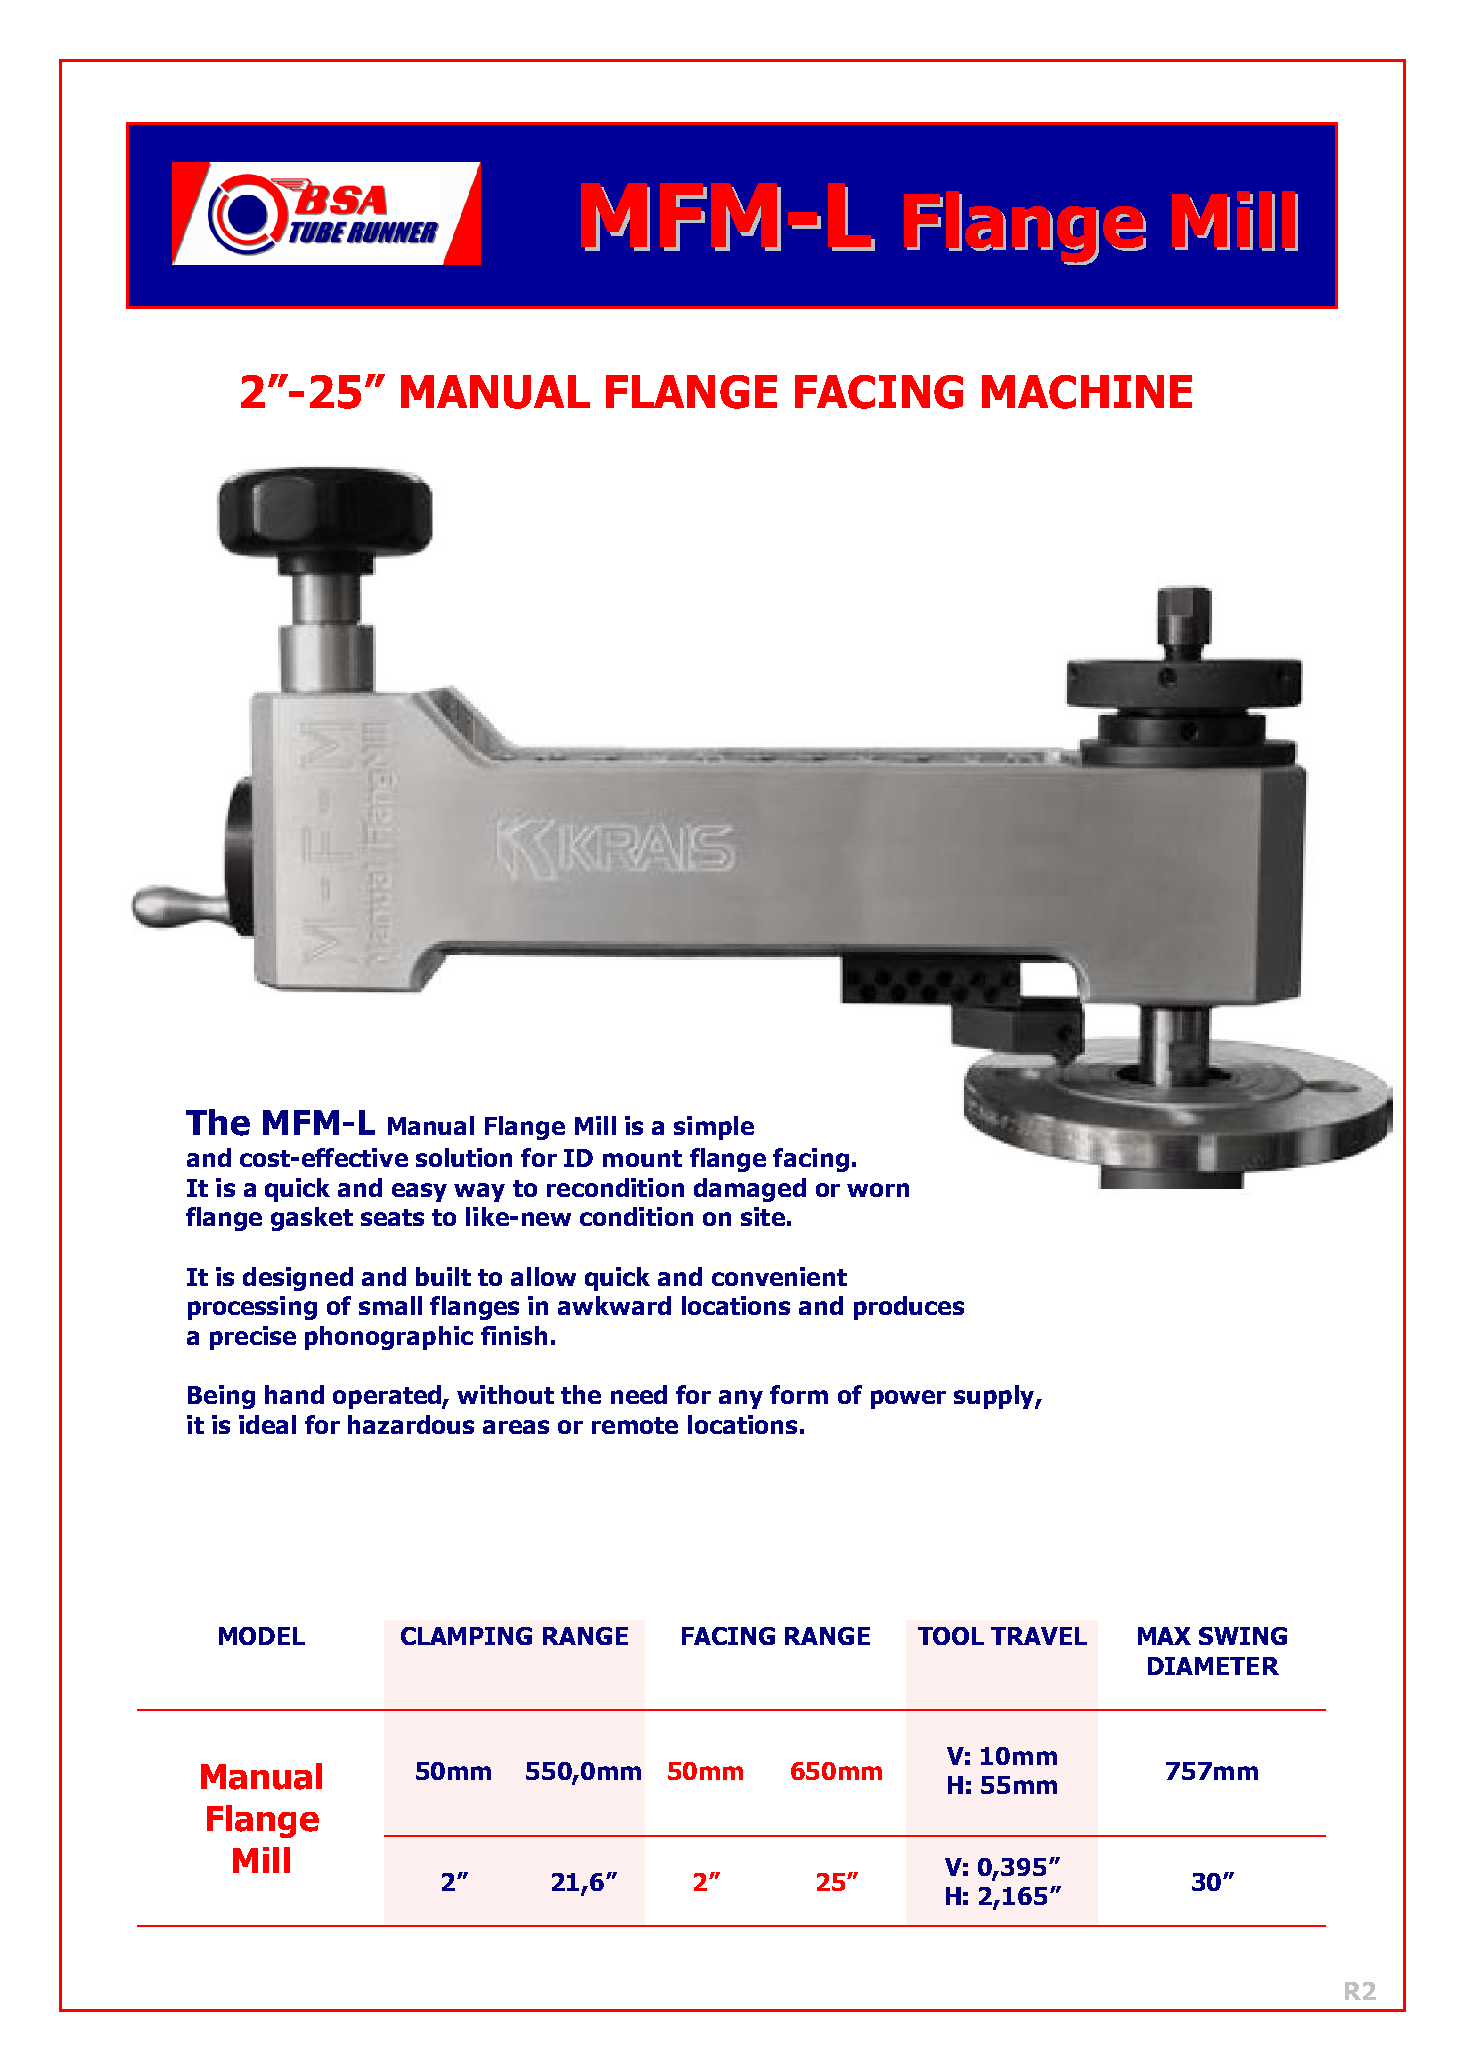 The height and width of the screenshot is (2070, 1464). Describe the element at coordinates (262, 1636) in the screenshot. I see `MODEL` at that location.
